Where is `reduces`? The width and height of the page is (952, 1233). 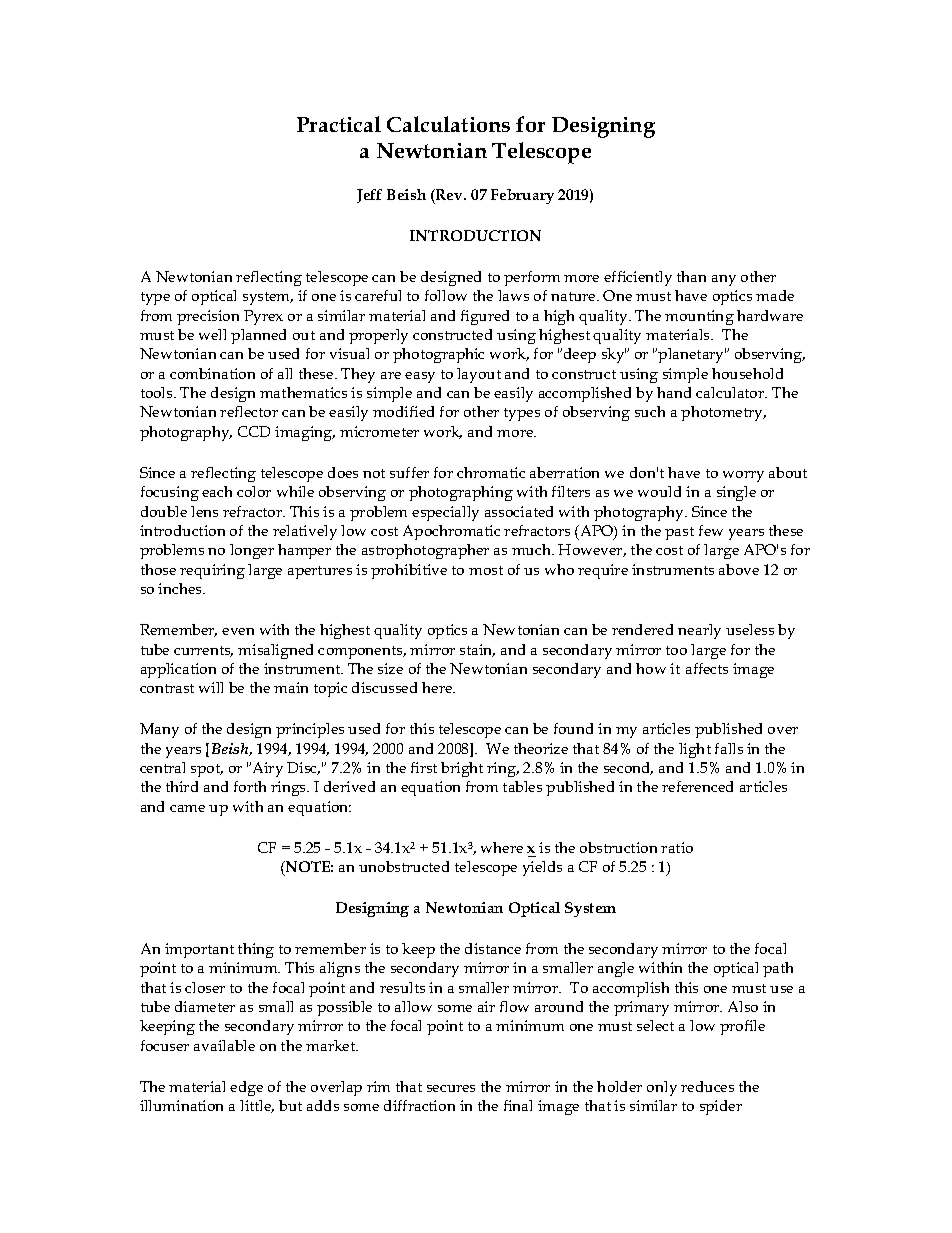 reduces is located at coordinates (707, 1086).
